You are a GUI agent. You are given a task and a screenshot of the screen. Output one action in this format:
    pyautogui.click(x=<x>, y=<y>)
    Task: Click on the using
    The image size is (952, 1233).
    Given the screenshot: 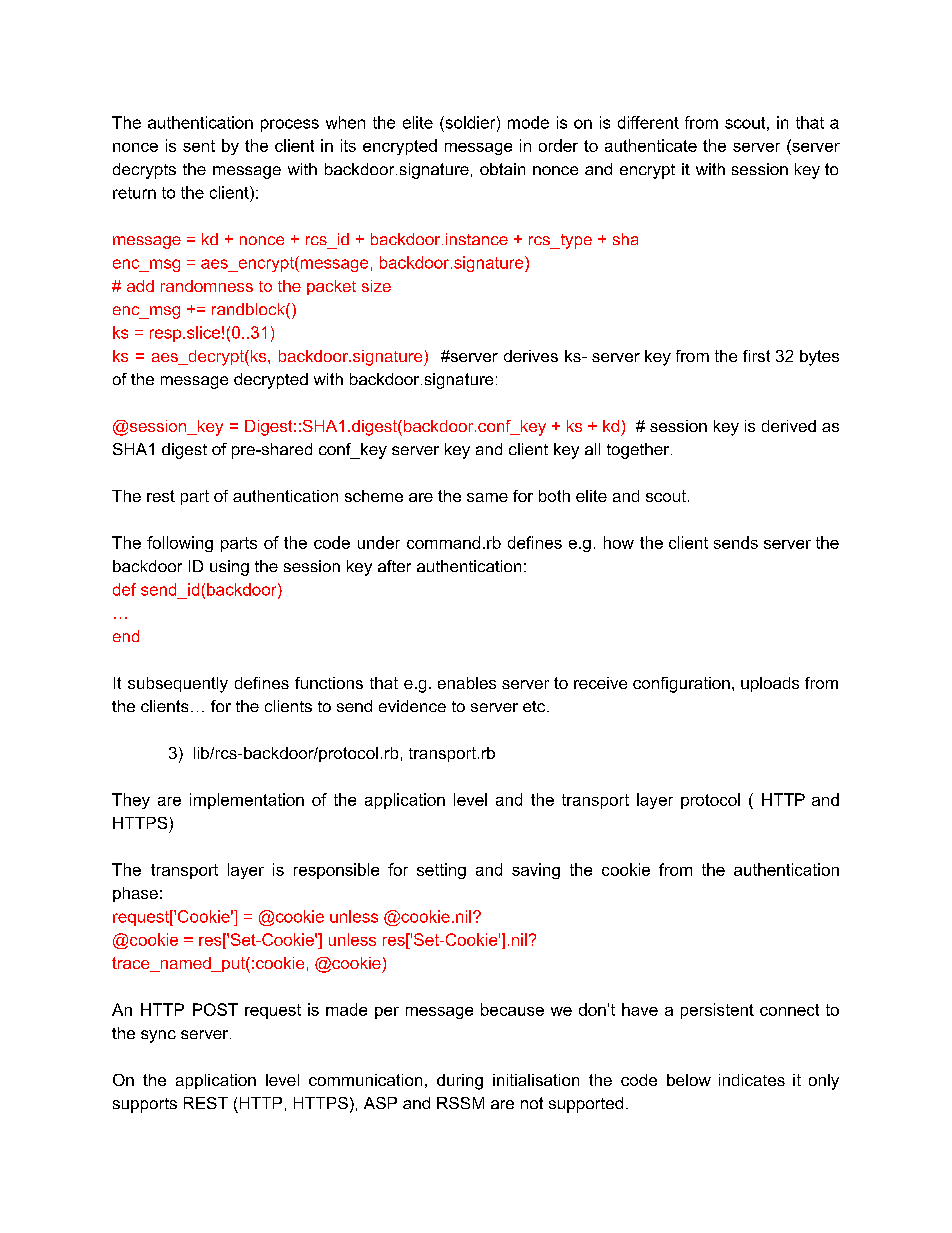 What is the action you would take?
    pyautogui.click(x=229, y=568)
